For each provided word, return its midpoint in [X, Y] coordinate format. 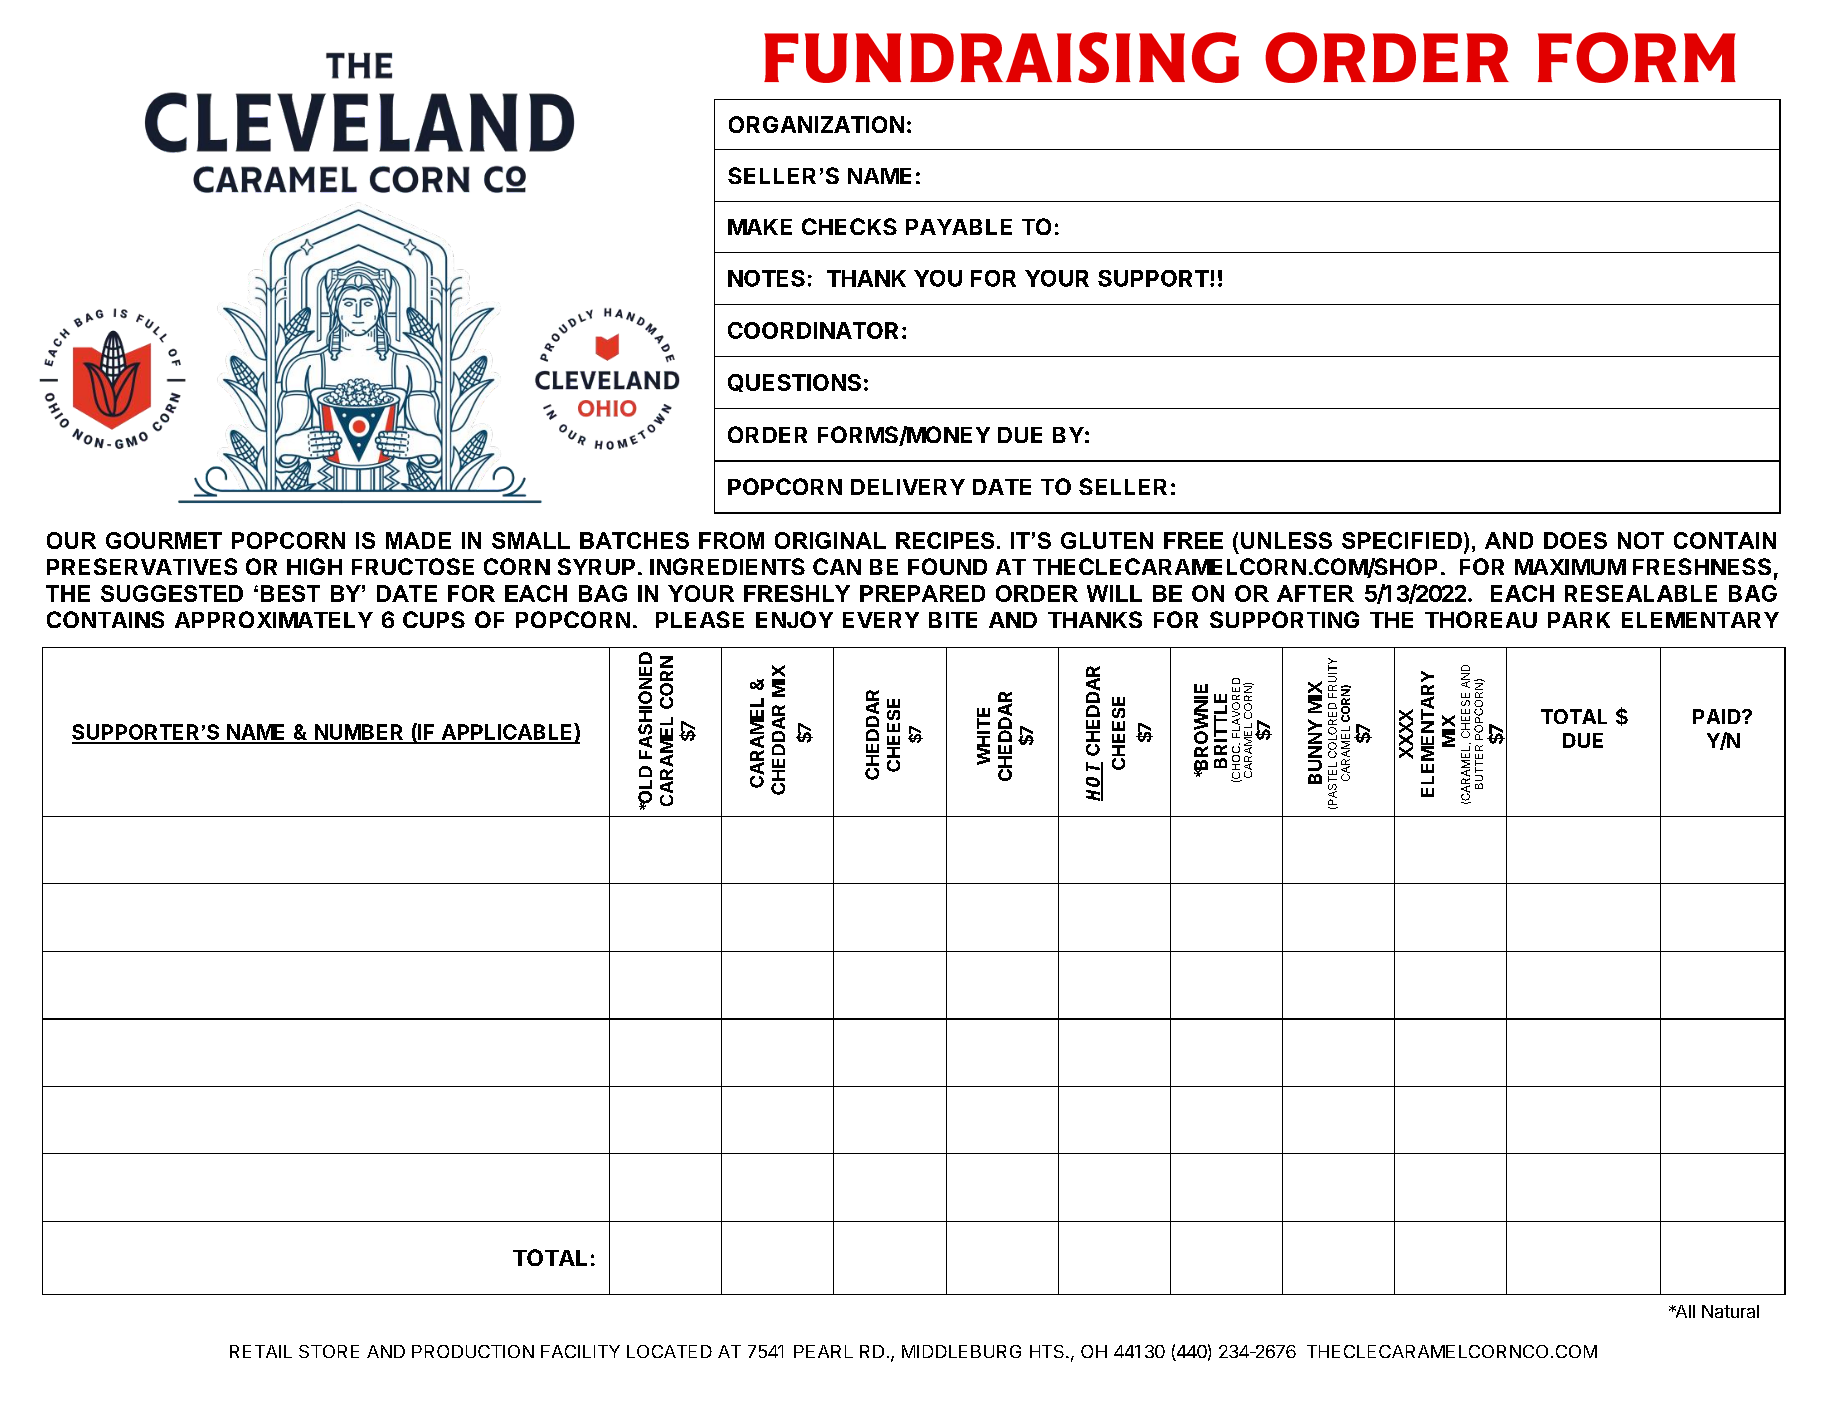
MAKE [760, 227]
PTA [69, 647]
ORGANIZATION [816, 124]
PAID [1718, 716]
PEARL [823, 1351]
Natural [1730, 1311]
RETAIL [261, 1351]
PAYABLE [959, 227]
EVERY [881, 620]
